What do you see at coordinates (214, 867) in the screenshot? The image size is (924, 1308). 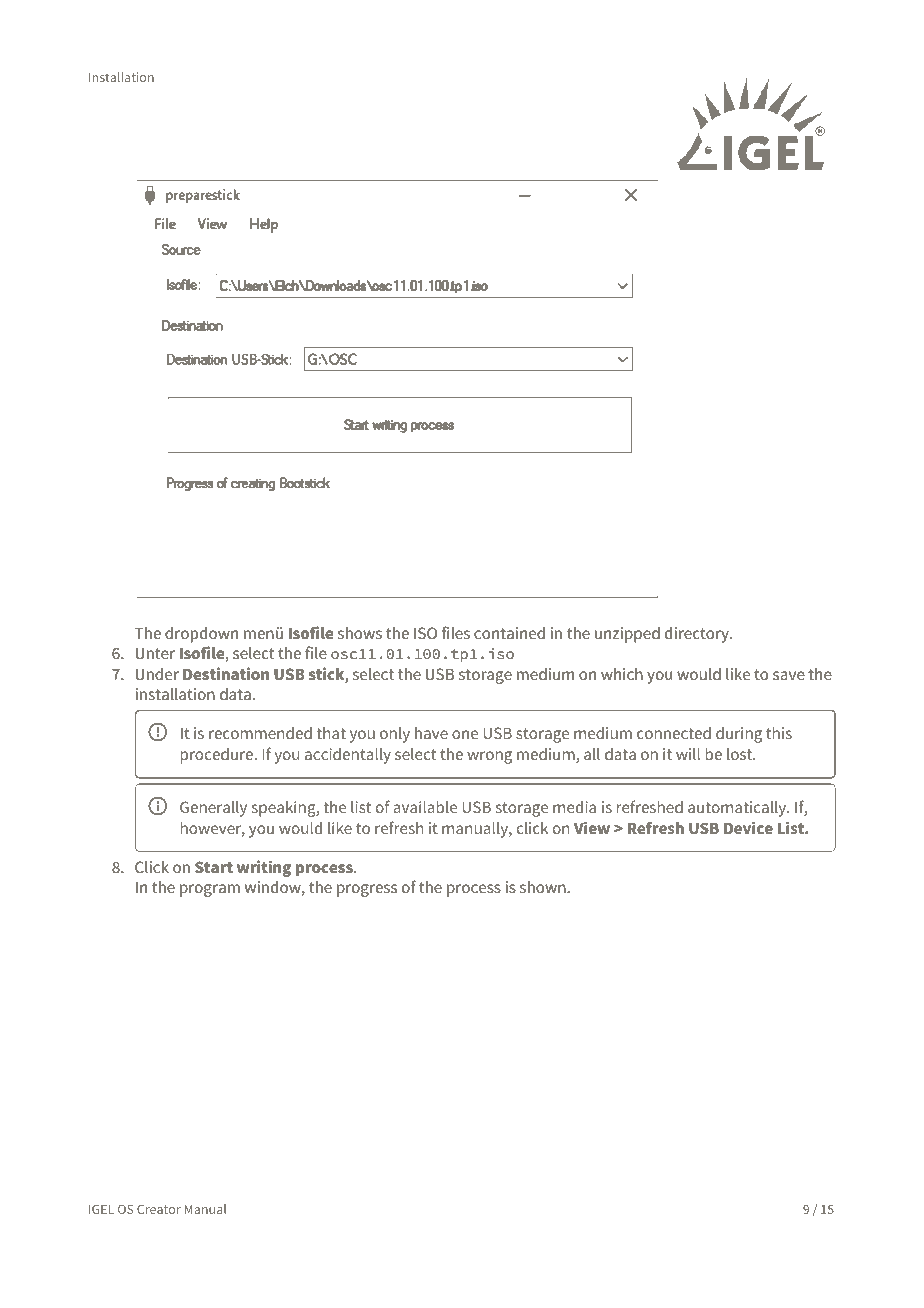 I see `Start` at bounding box center [214, 867].
